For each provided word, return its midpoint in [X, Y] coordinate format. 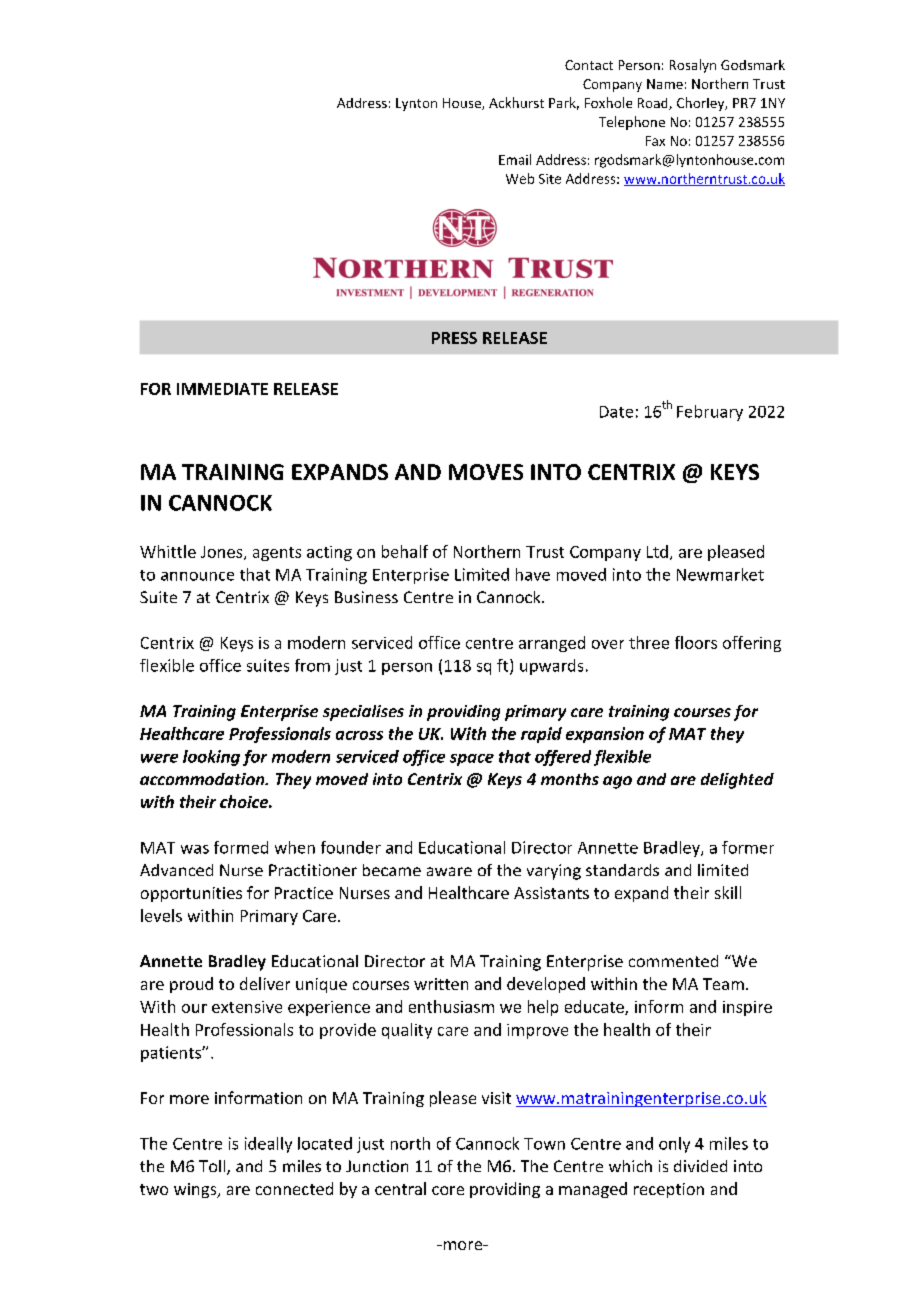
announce [197, 576]
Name [665, 84]
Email [515, 159]
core [448, 1190]
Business [366, 597]
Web [520, 178]
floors [696, 642]
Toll [213, 1167]
